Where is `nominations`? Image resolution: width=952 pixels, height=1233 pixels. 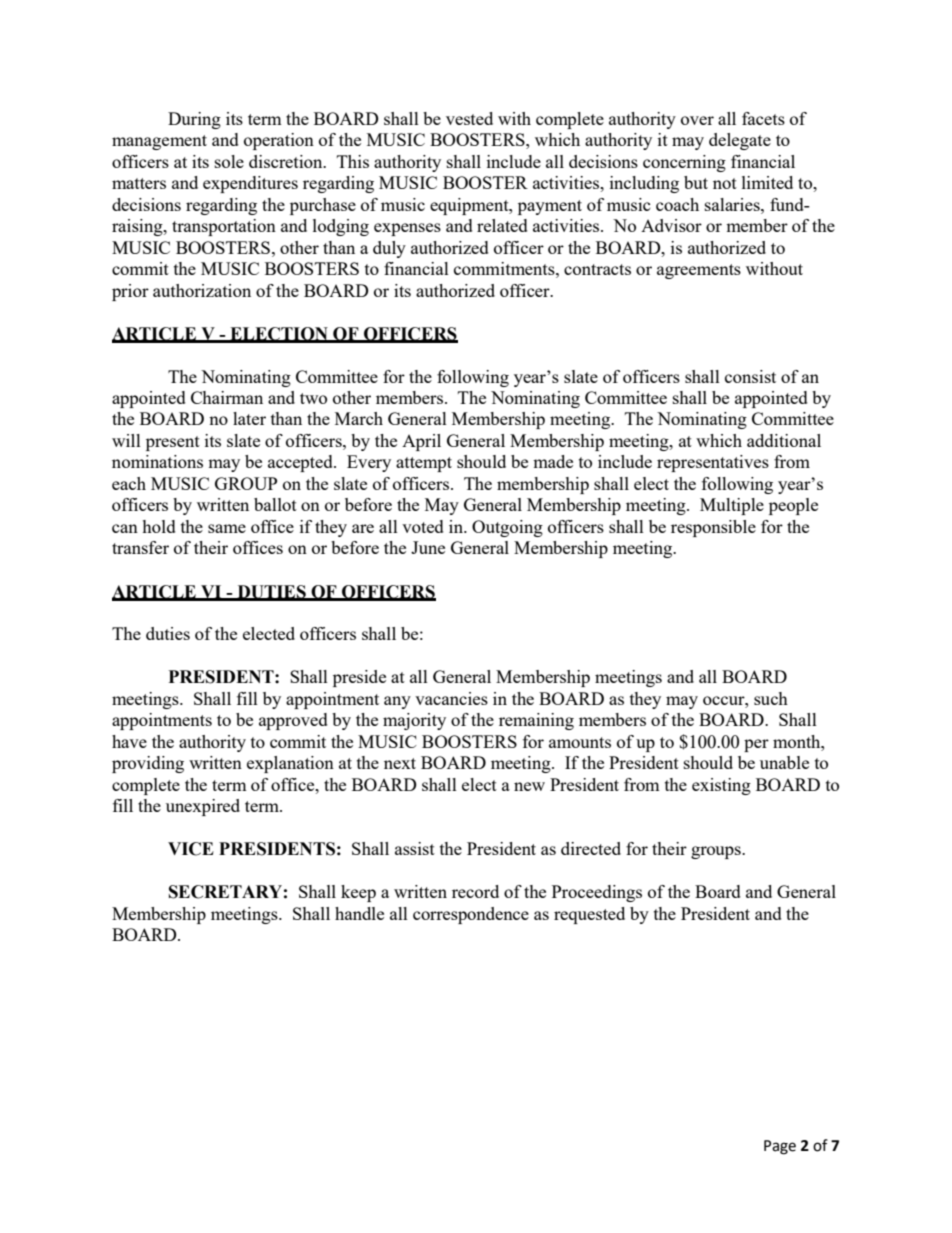
nominations is located at coordinates (157, 461).
